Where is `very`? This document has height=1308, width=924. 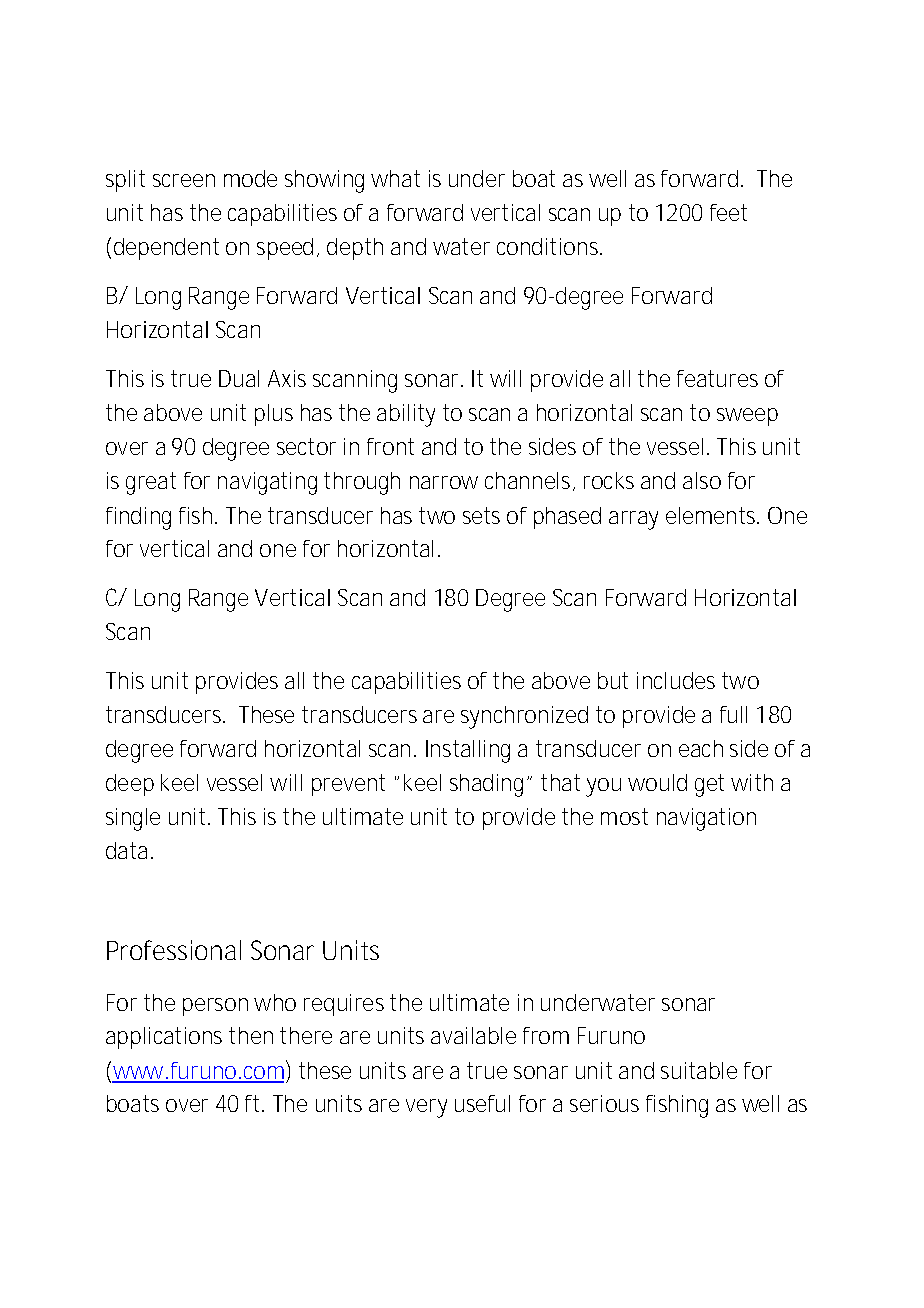
very is located at coordinates (426, 1108).
